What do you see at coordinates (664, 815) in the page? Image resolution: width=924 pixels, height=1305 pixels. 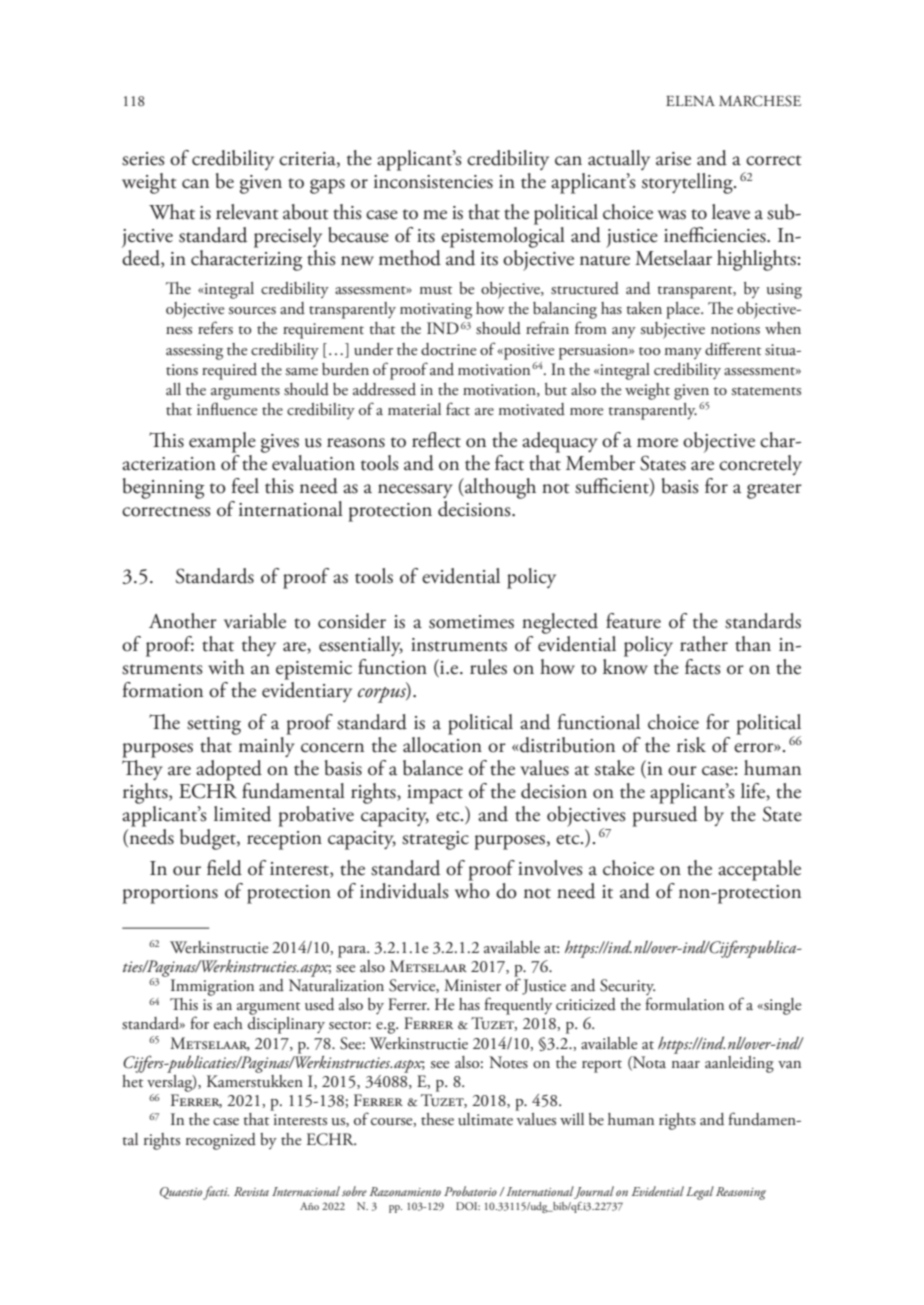 I see `pursued` at bounding box center [664, 815].
